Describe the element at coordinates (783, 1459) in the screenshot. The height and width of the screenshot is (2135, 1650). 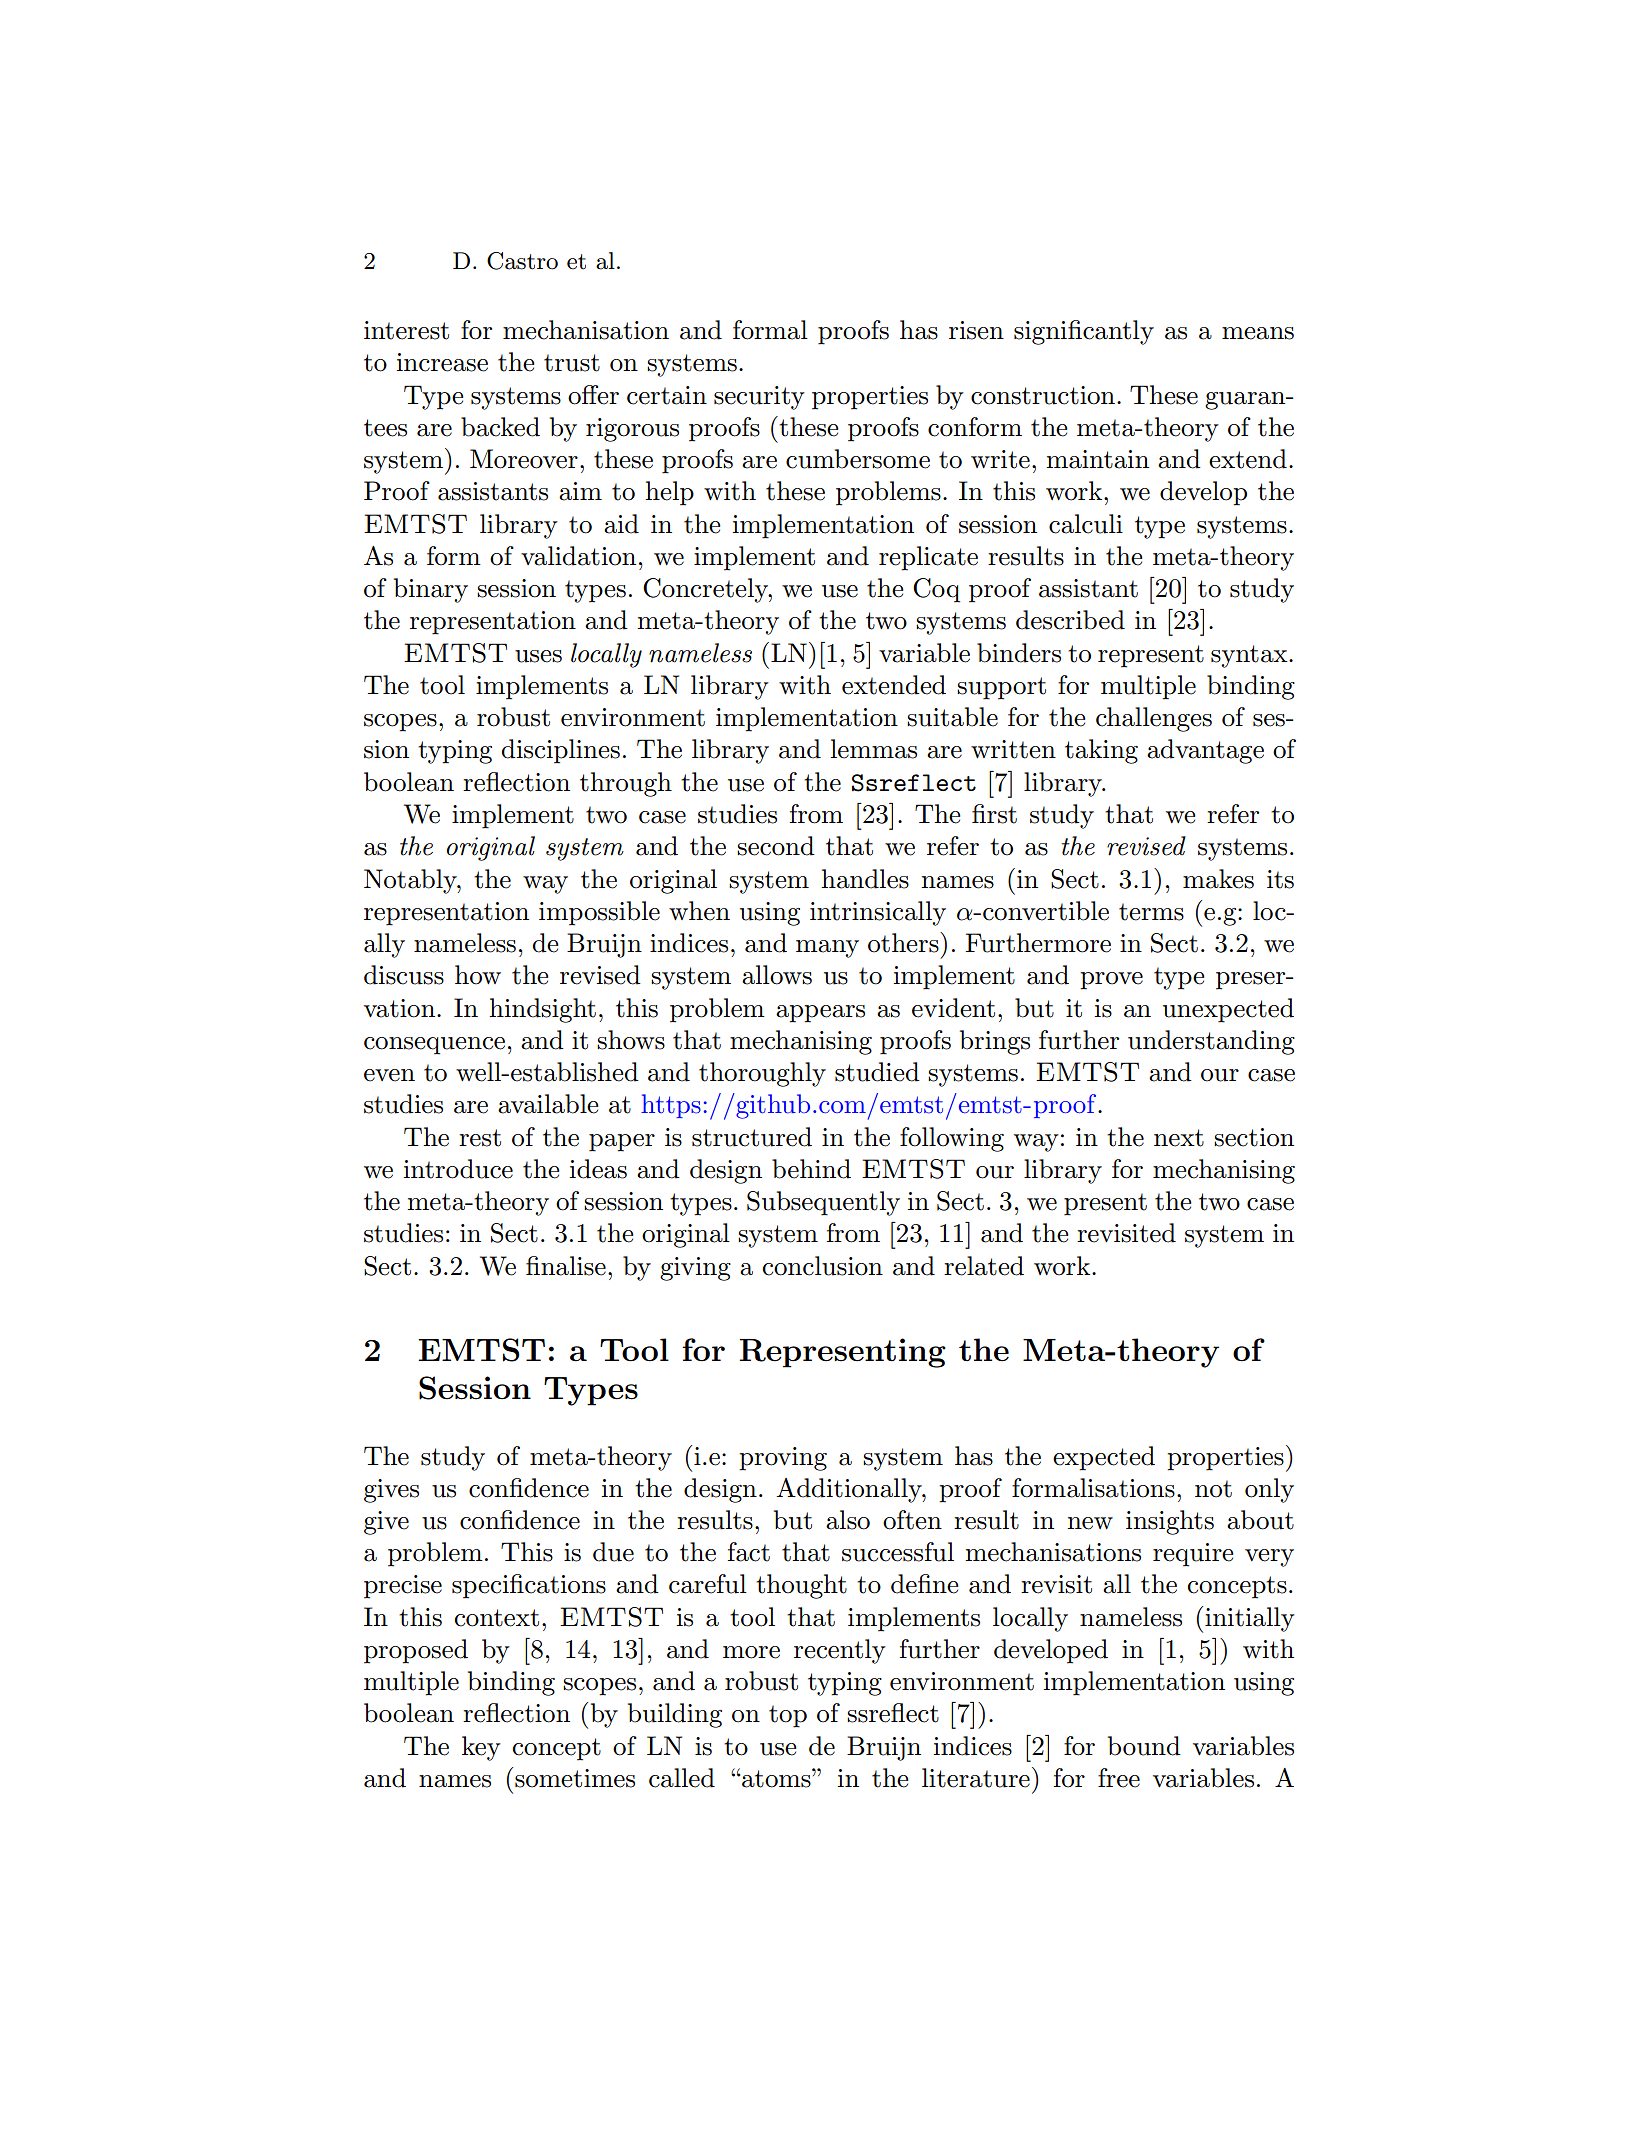
I see `proving` at that location.
